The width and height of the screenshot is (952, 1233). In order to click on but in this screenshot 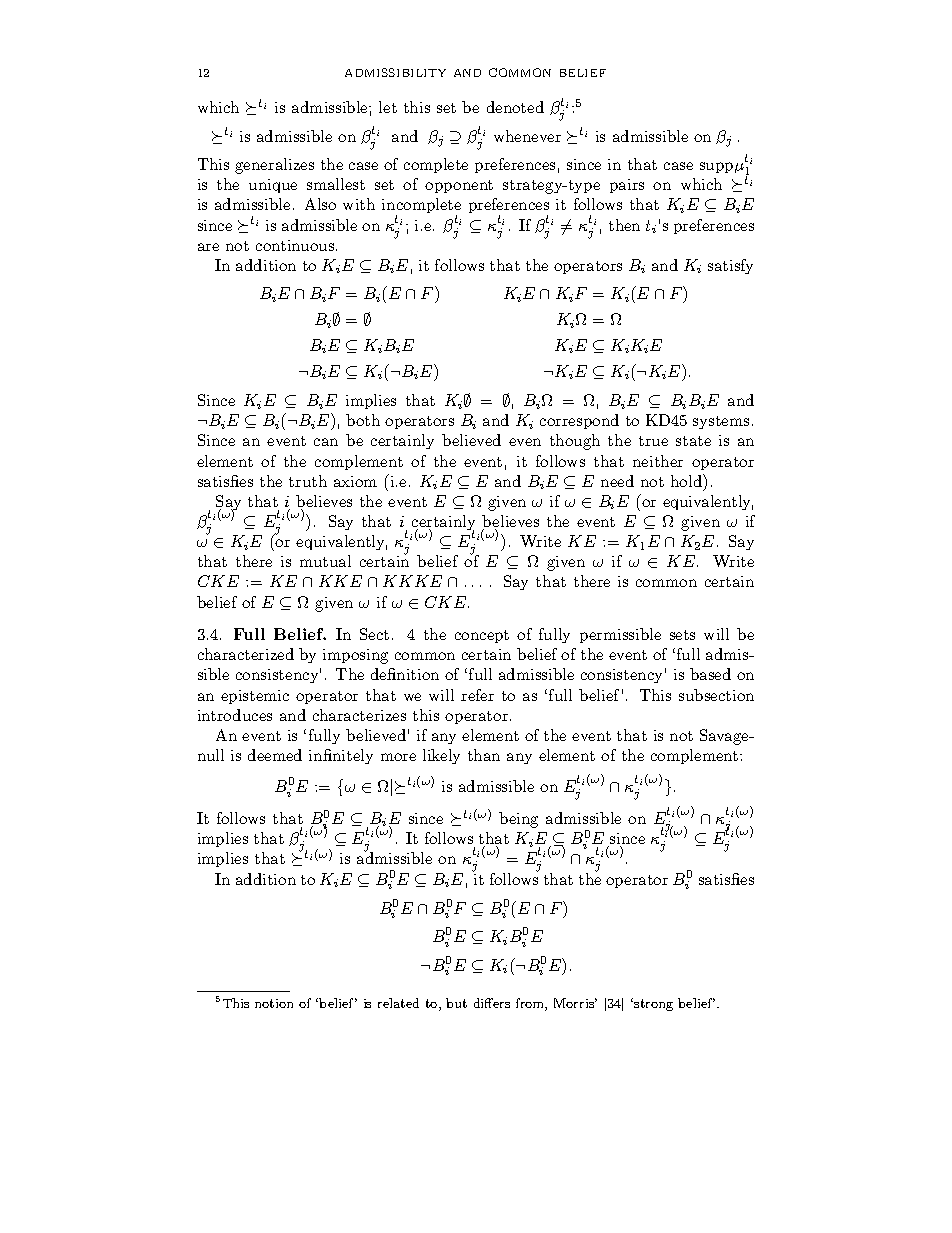, I will do `click(456, 1003)`.
